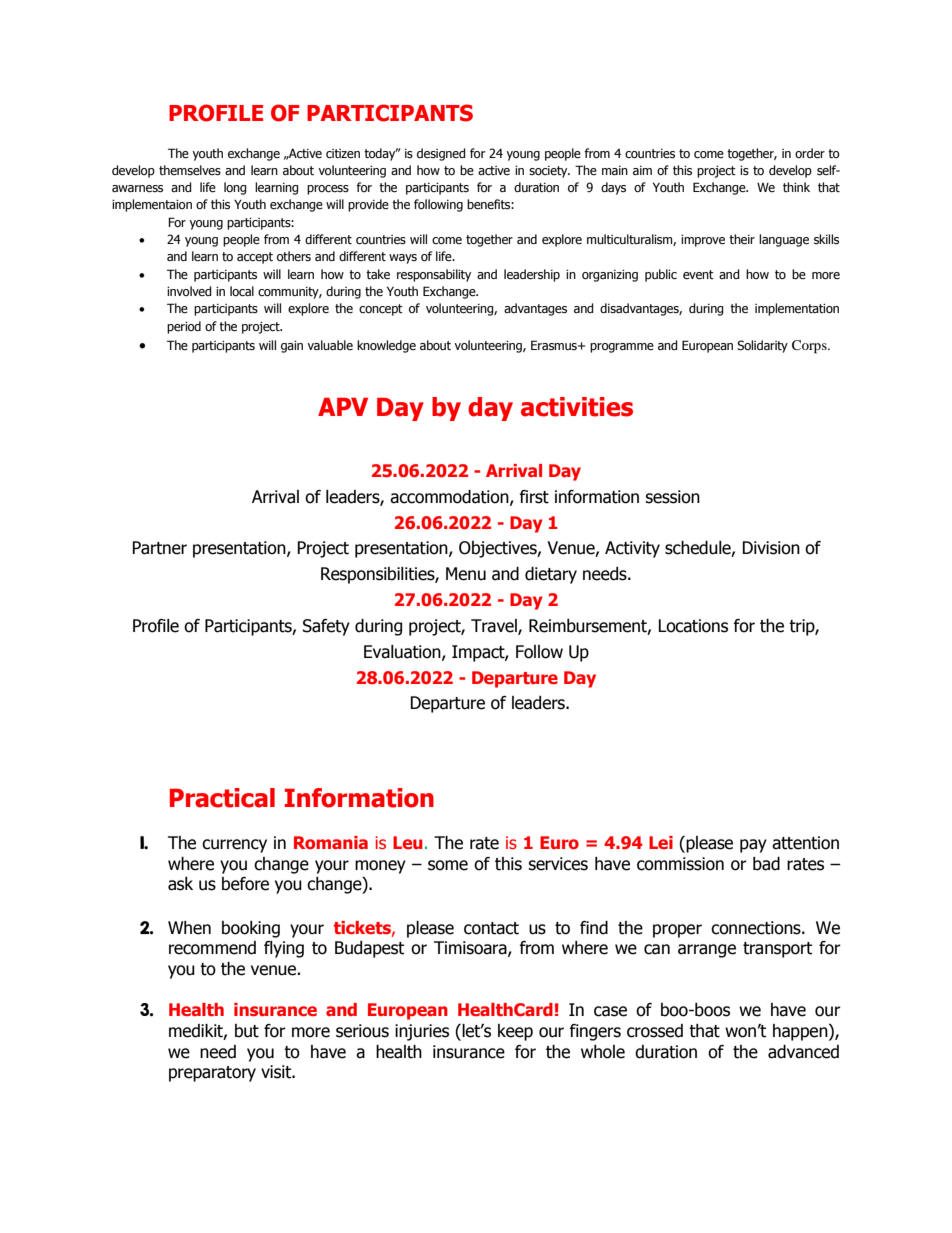 This image has width=952, height=1233. I want to click on but, so click(247, 1031).
